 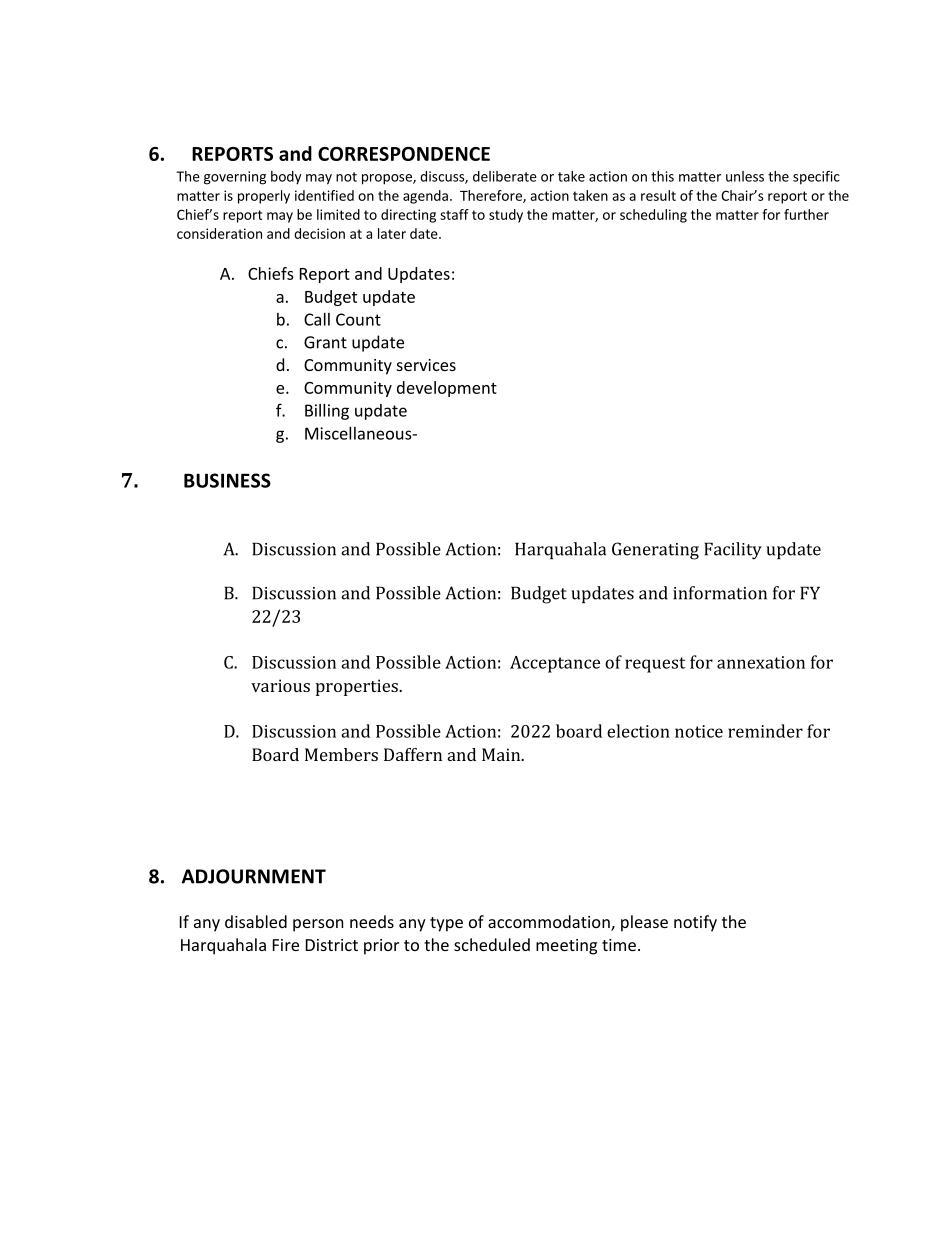 I want to click on accommodation, so click(x=550, y=923).
